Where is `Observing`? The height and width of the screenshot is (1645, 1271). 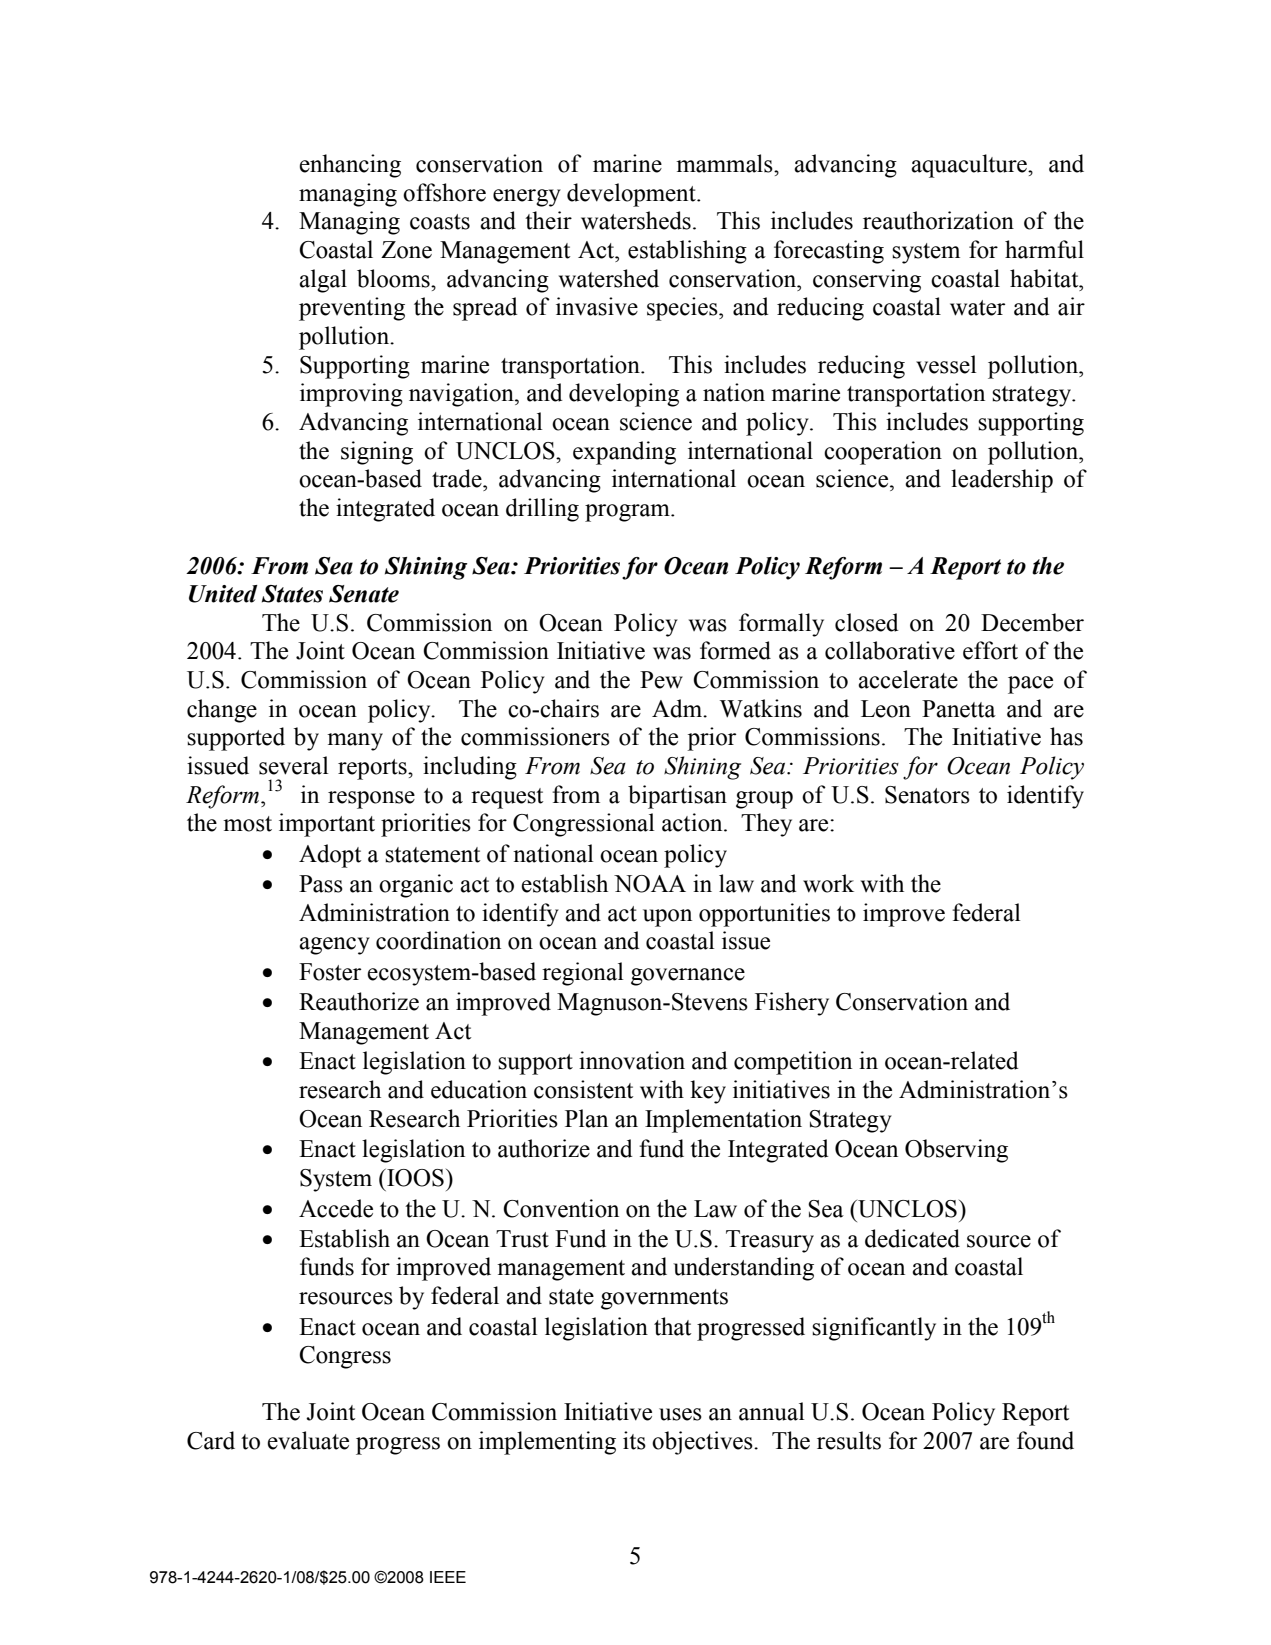 Observing is located at coordinates (956, 1151).
